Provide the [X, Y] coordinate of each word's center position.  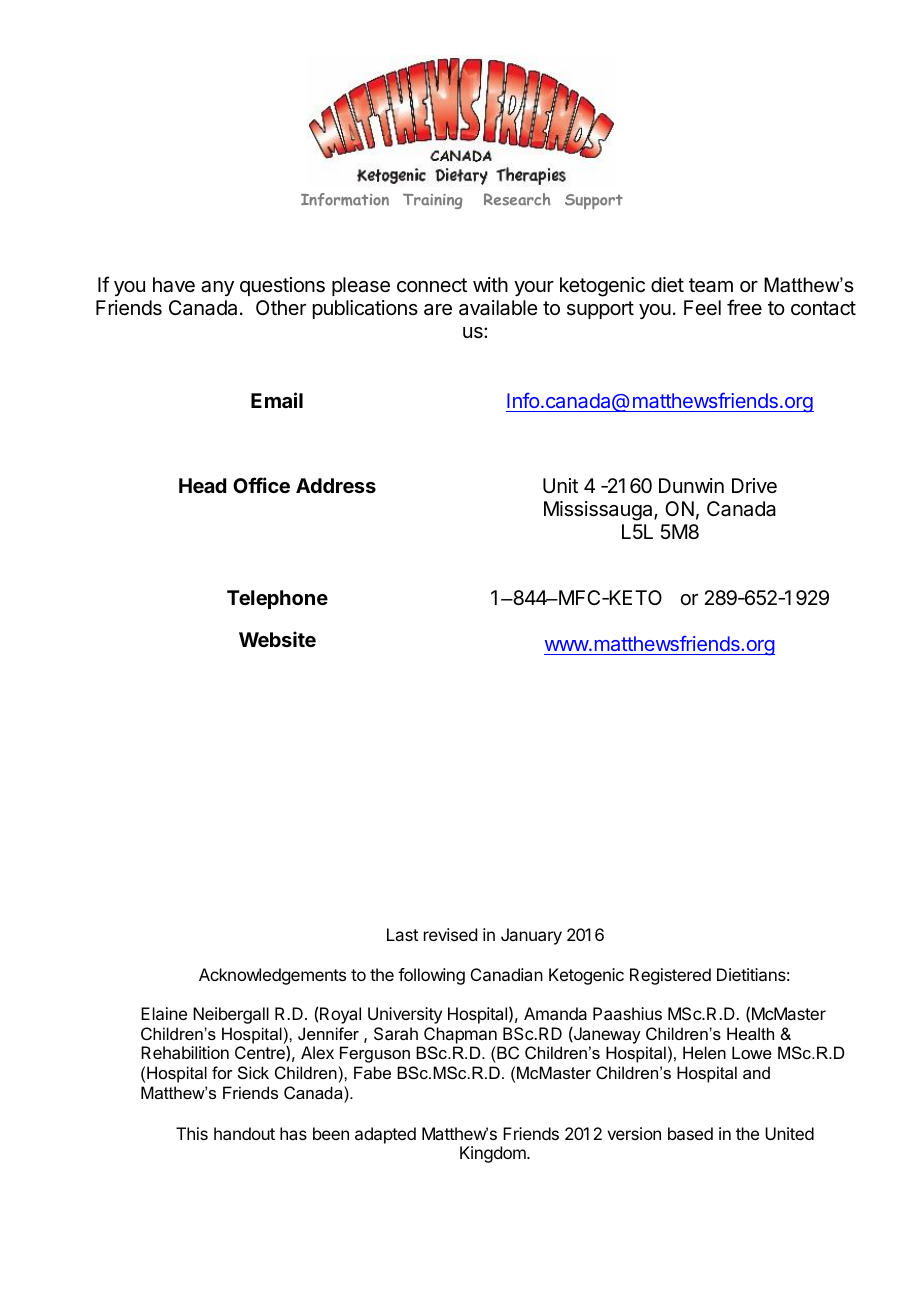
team [711, 285]
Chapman [460, 1035]
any [217, 288]
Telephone [277, 599]
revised [450, 934]
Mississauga [599, 511]
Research [517, 199]
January [531, 936]
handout [244, 1133]
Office [261, 485]
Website [277, 639]
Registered [670, 976]
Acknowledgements [272, 976]
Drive [754, 485]
